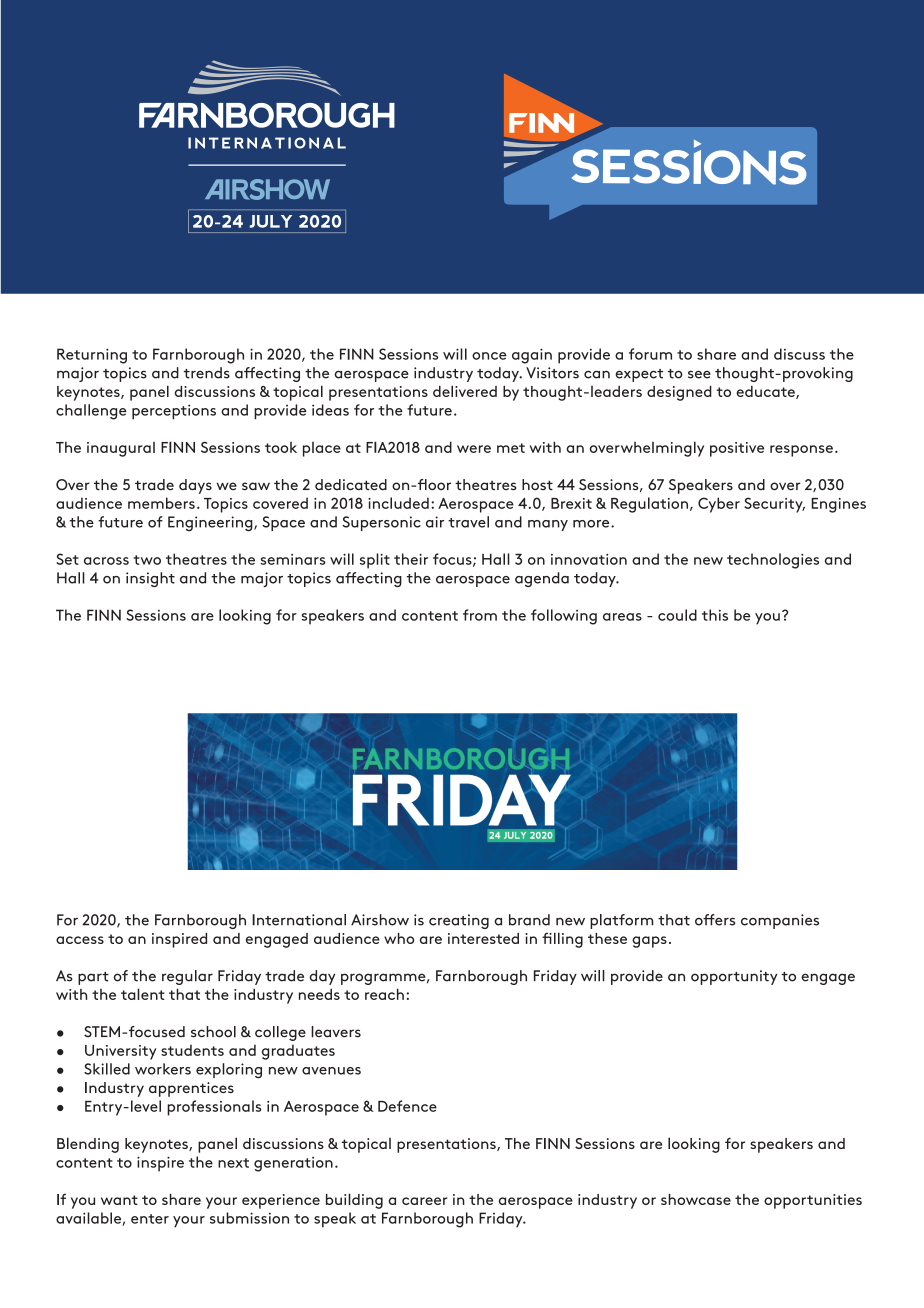  Describe the element at coordinates (150, 579) in the image. I see `insight` at that location.
